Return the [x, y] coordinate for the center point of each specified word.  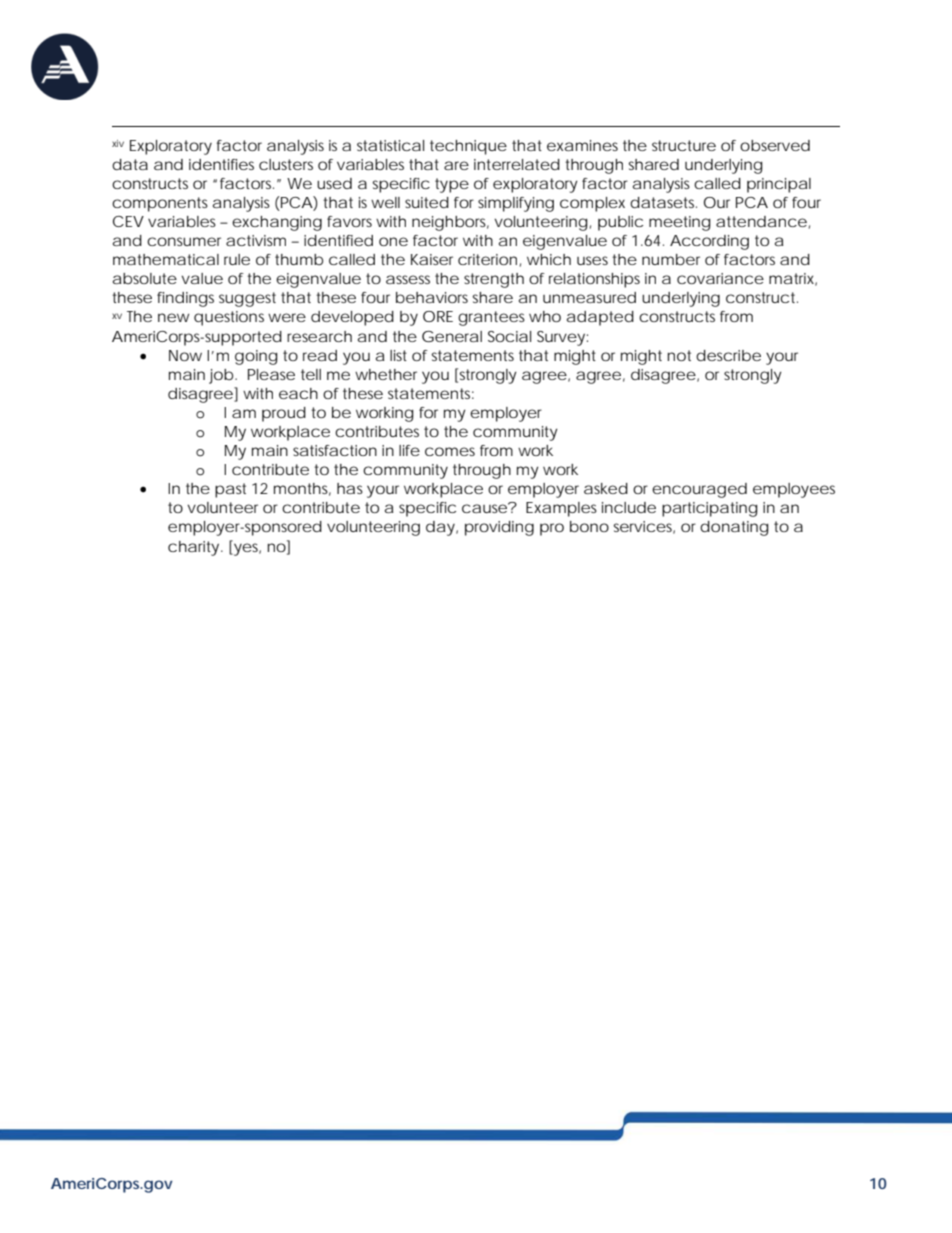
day [441, 528]
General [452, 336]
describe [728, 355]
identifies [221, 164]
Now [185, 355]
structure [684, 145]
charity [195, 548]
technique [468, 147]
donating [734, 528]
